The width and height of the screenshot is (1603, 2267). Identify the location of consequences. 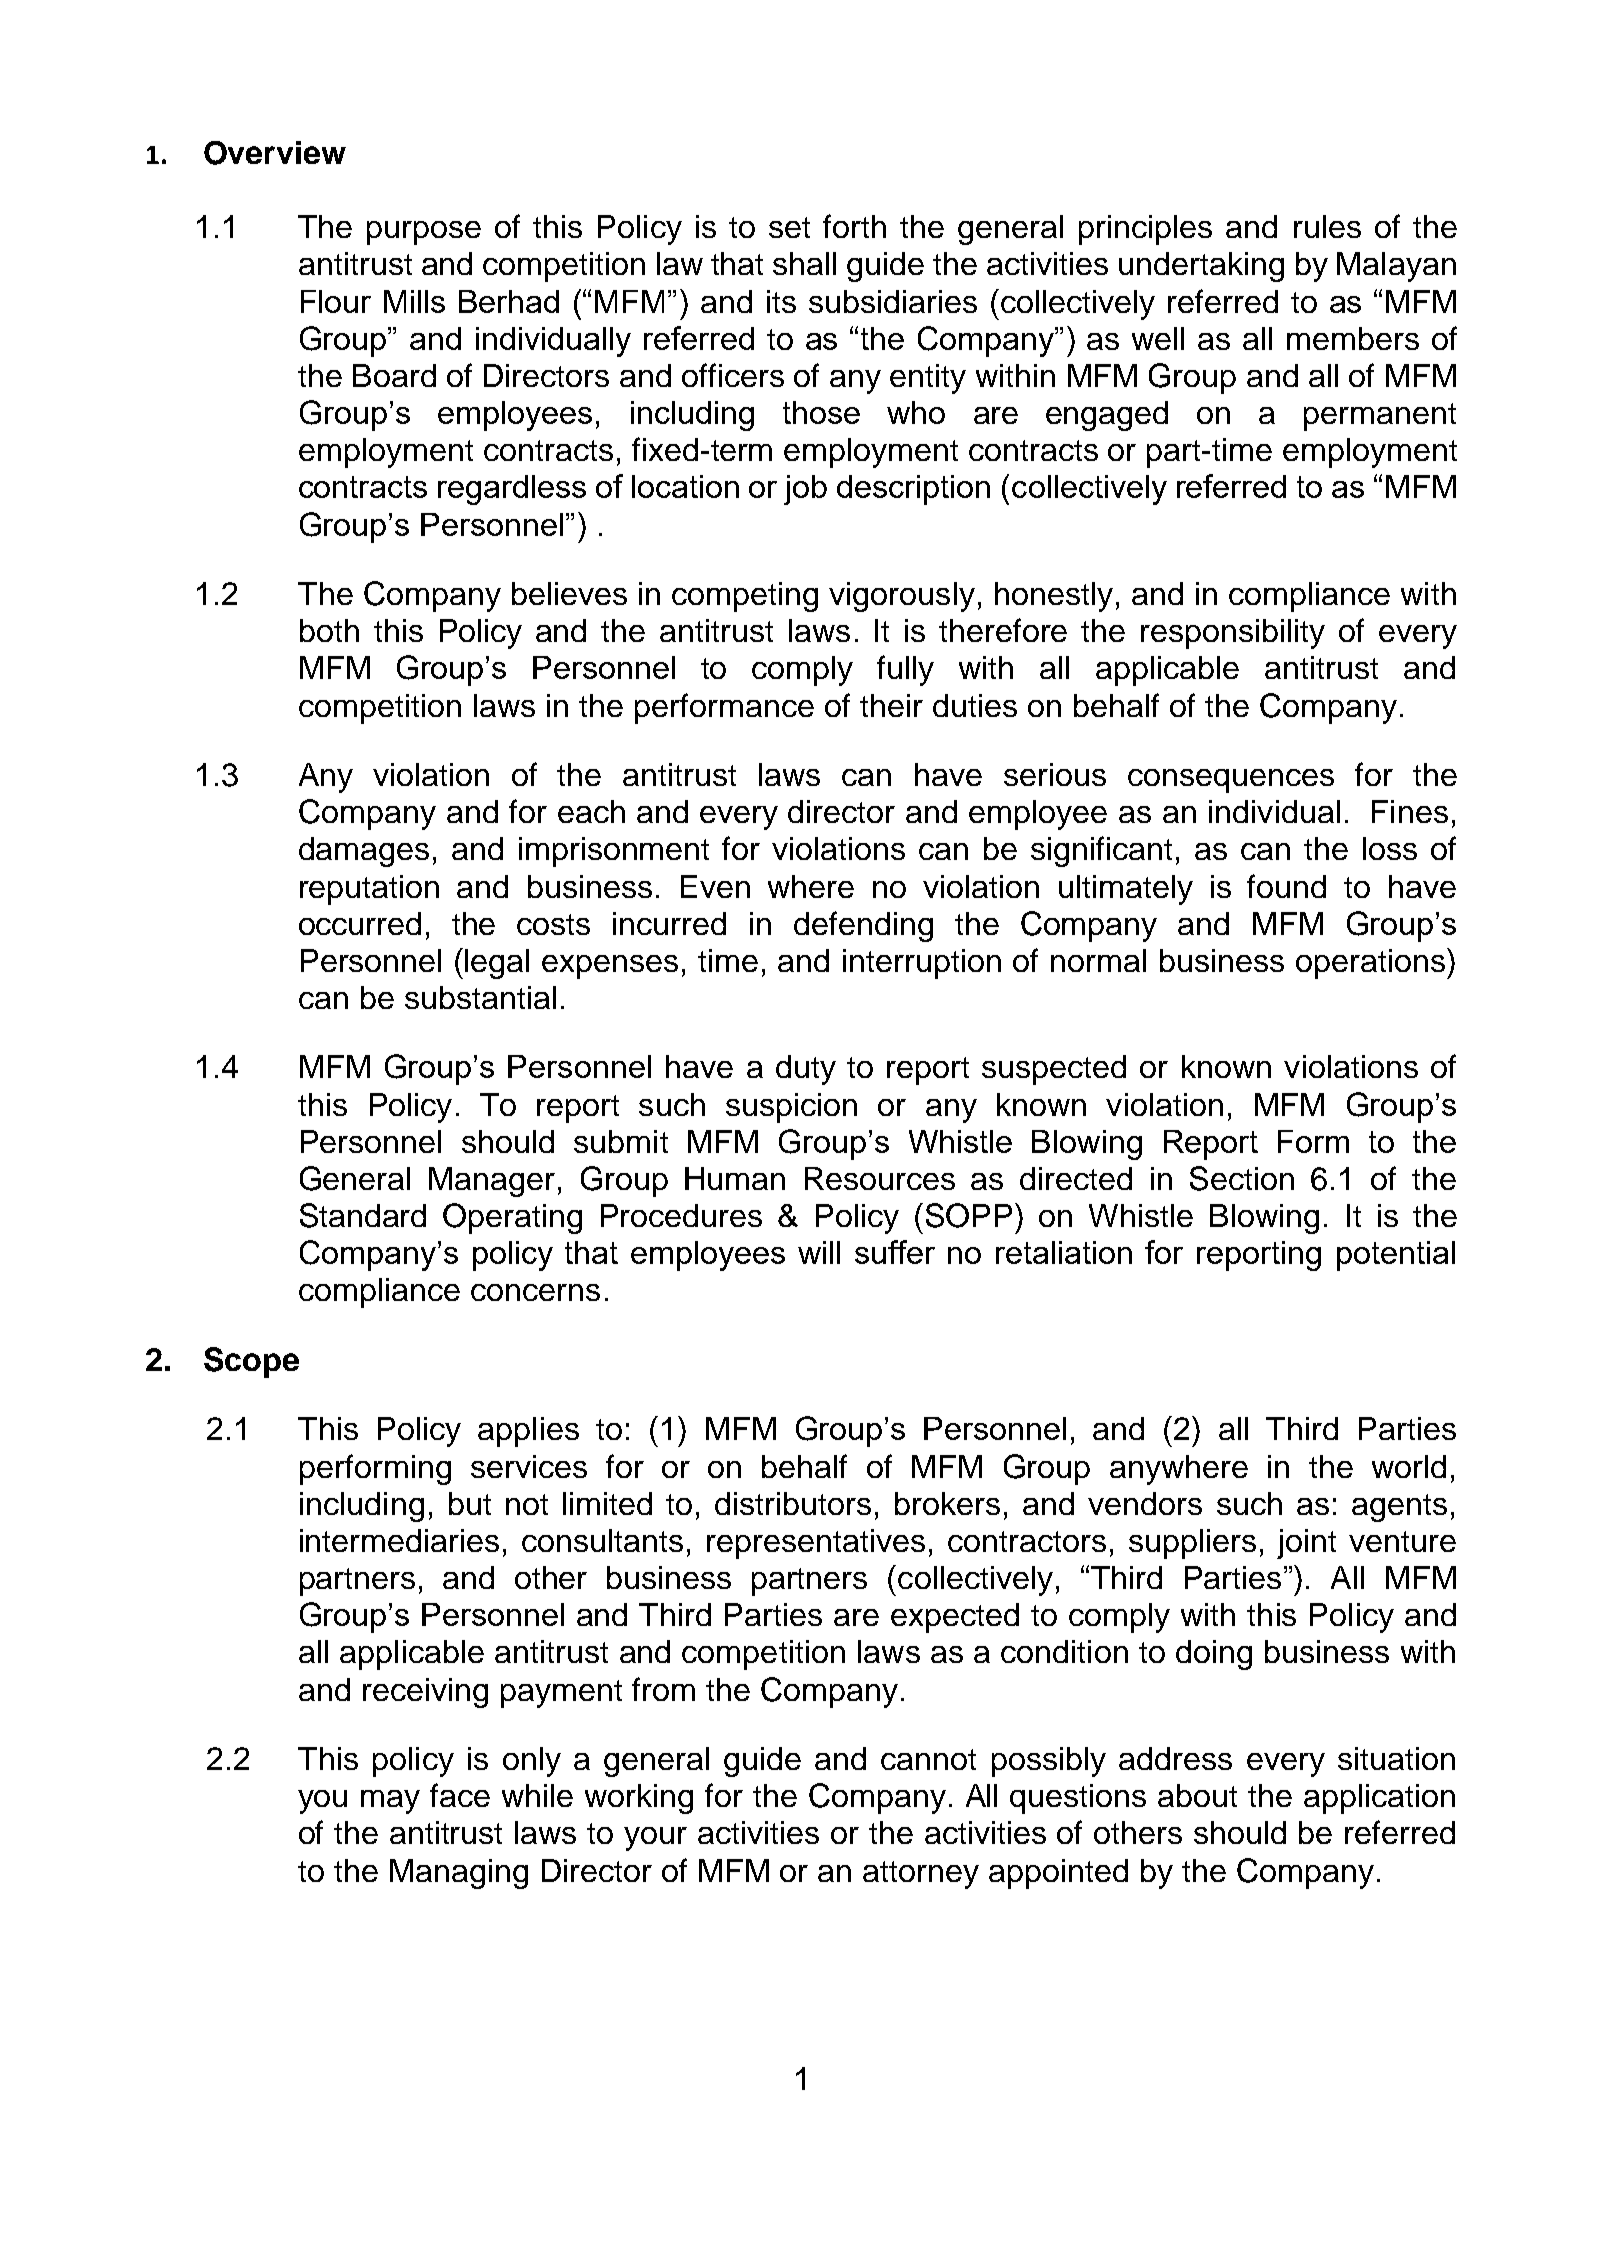
(1231, 781).
